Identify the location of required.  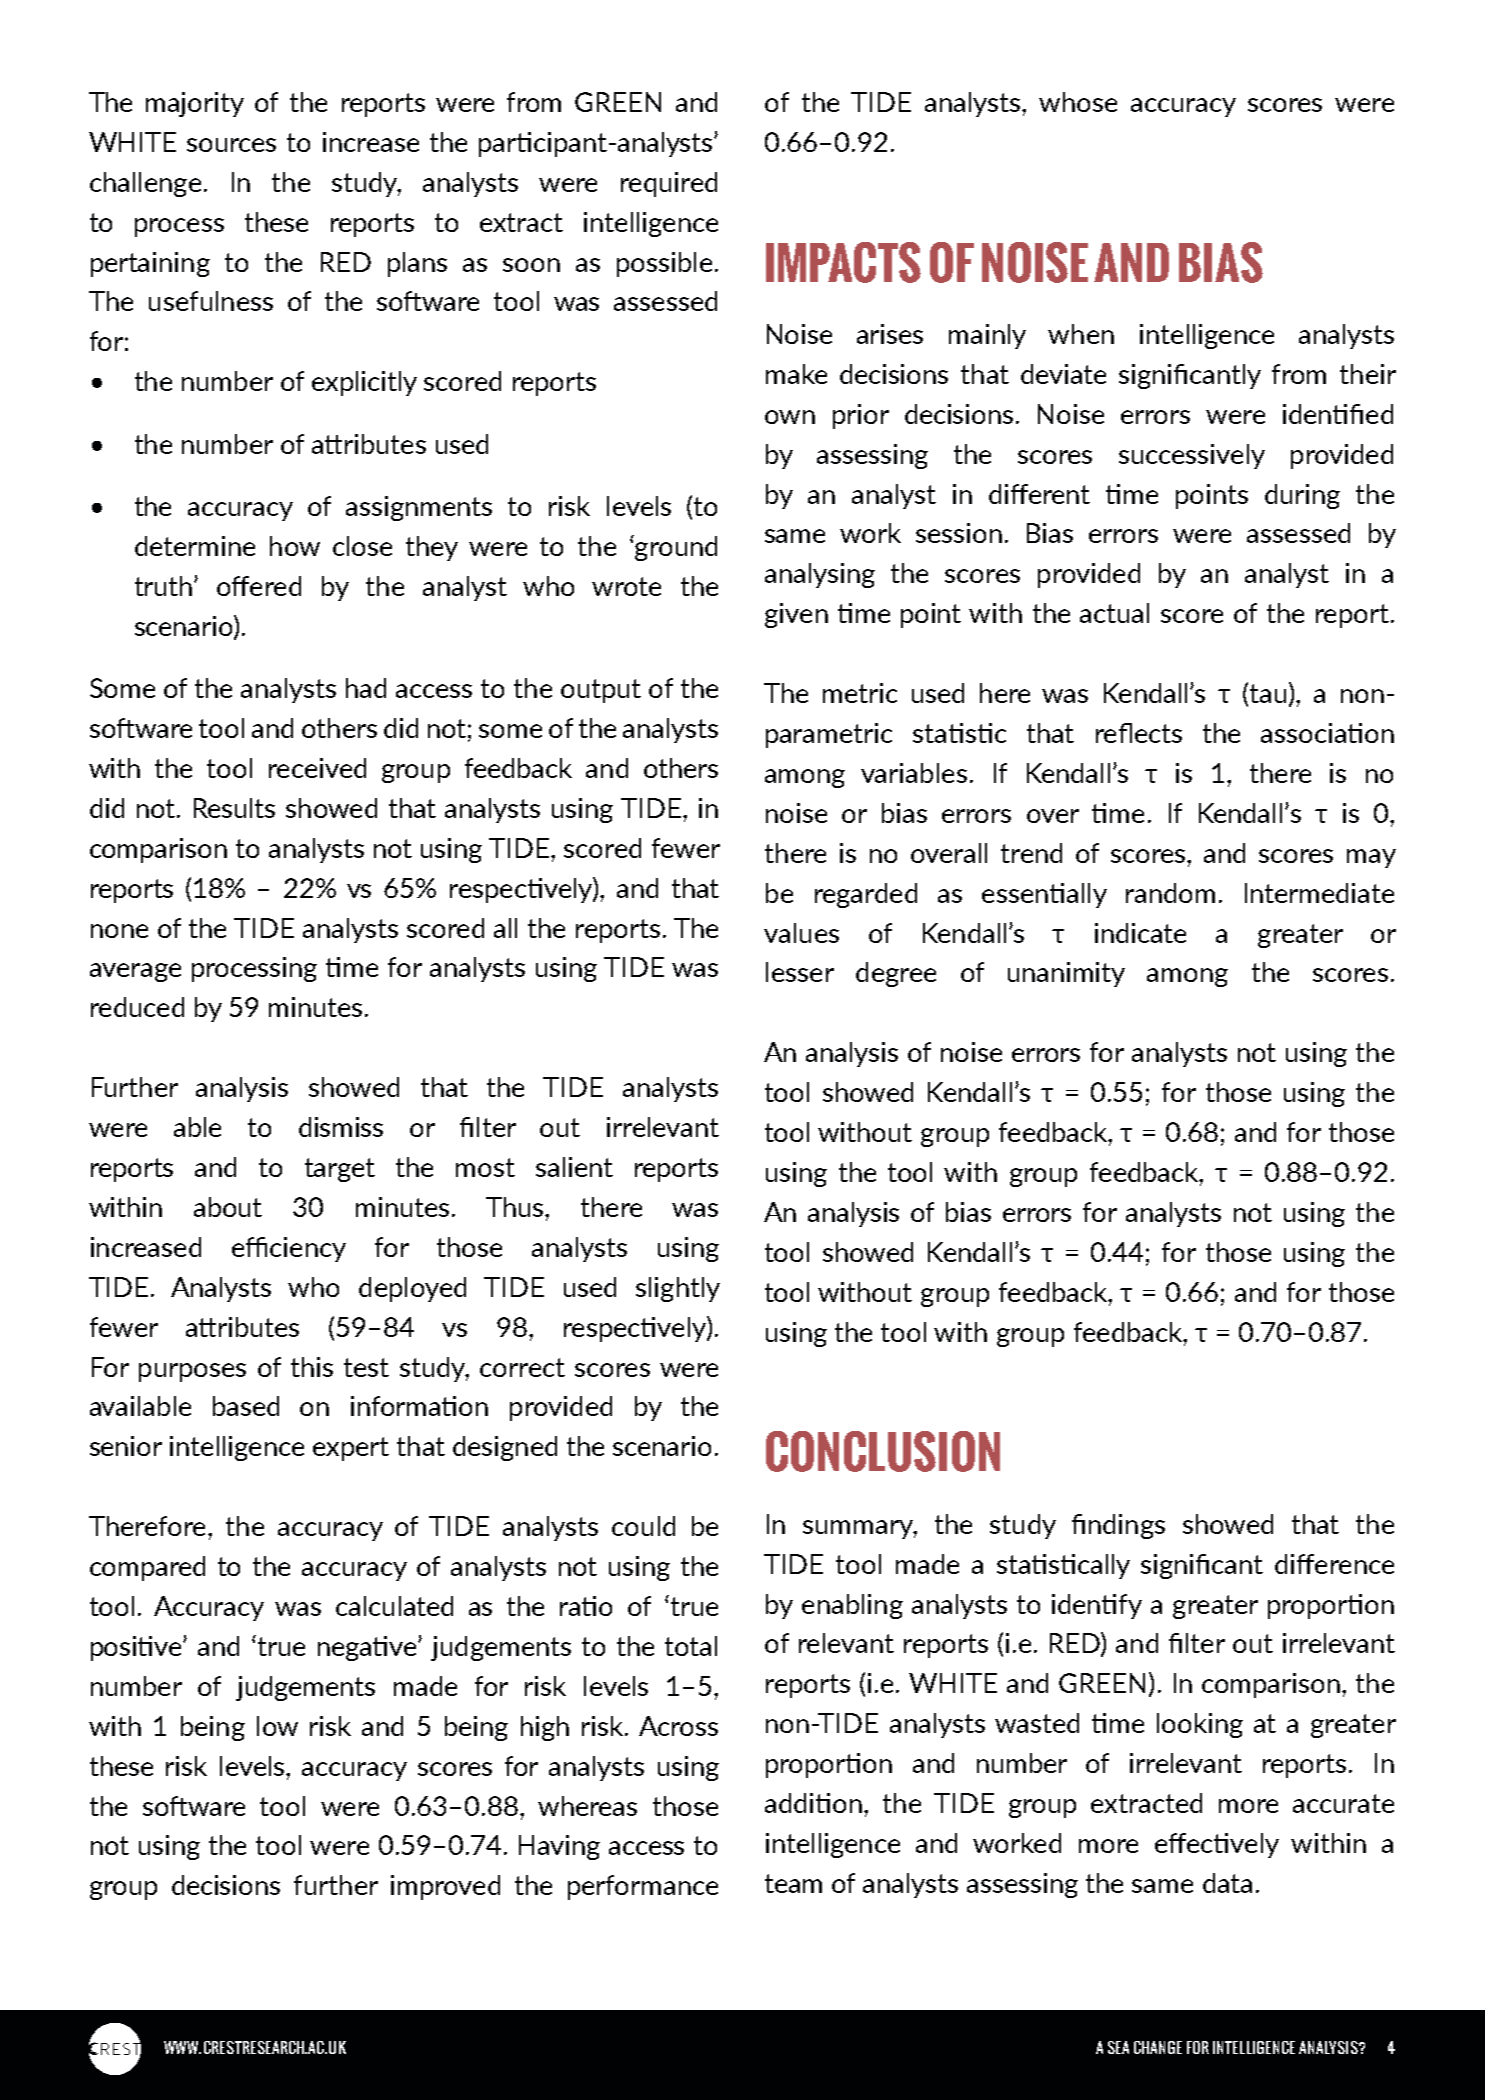
(669, 184).
